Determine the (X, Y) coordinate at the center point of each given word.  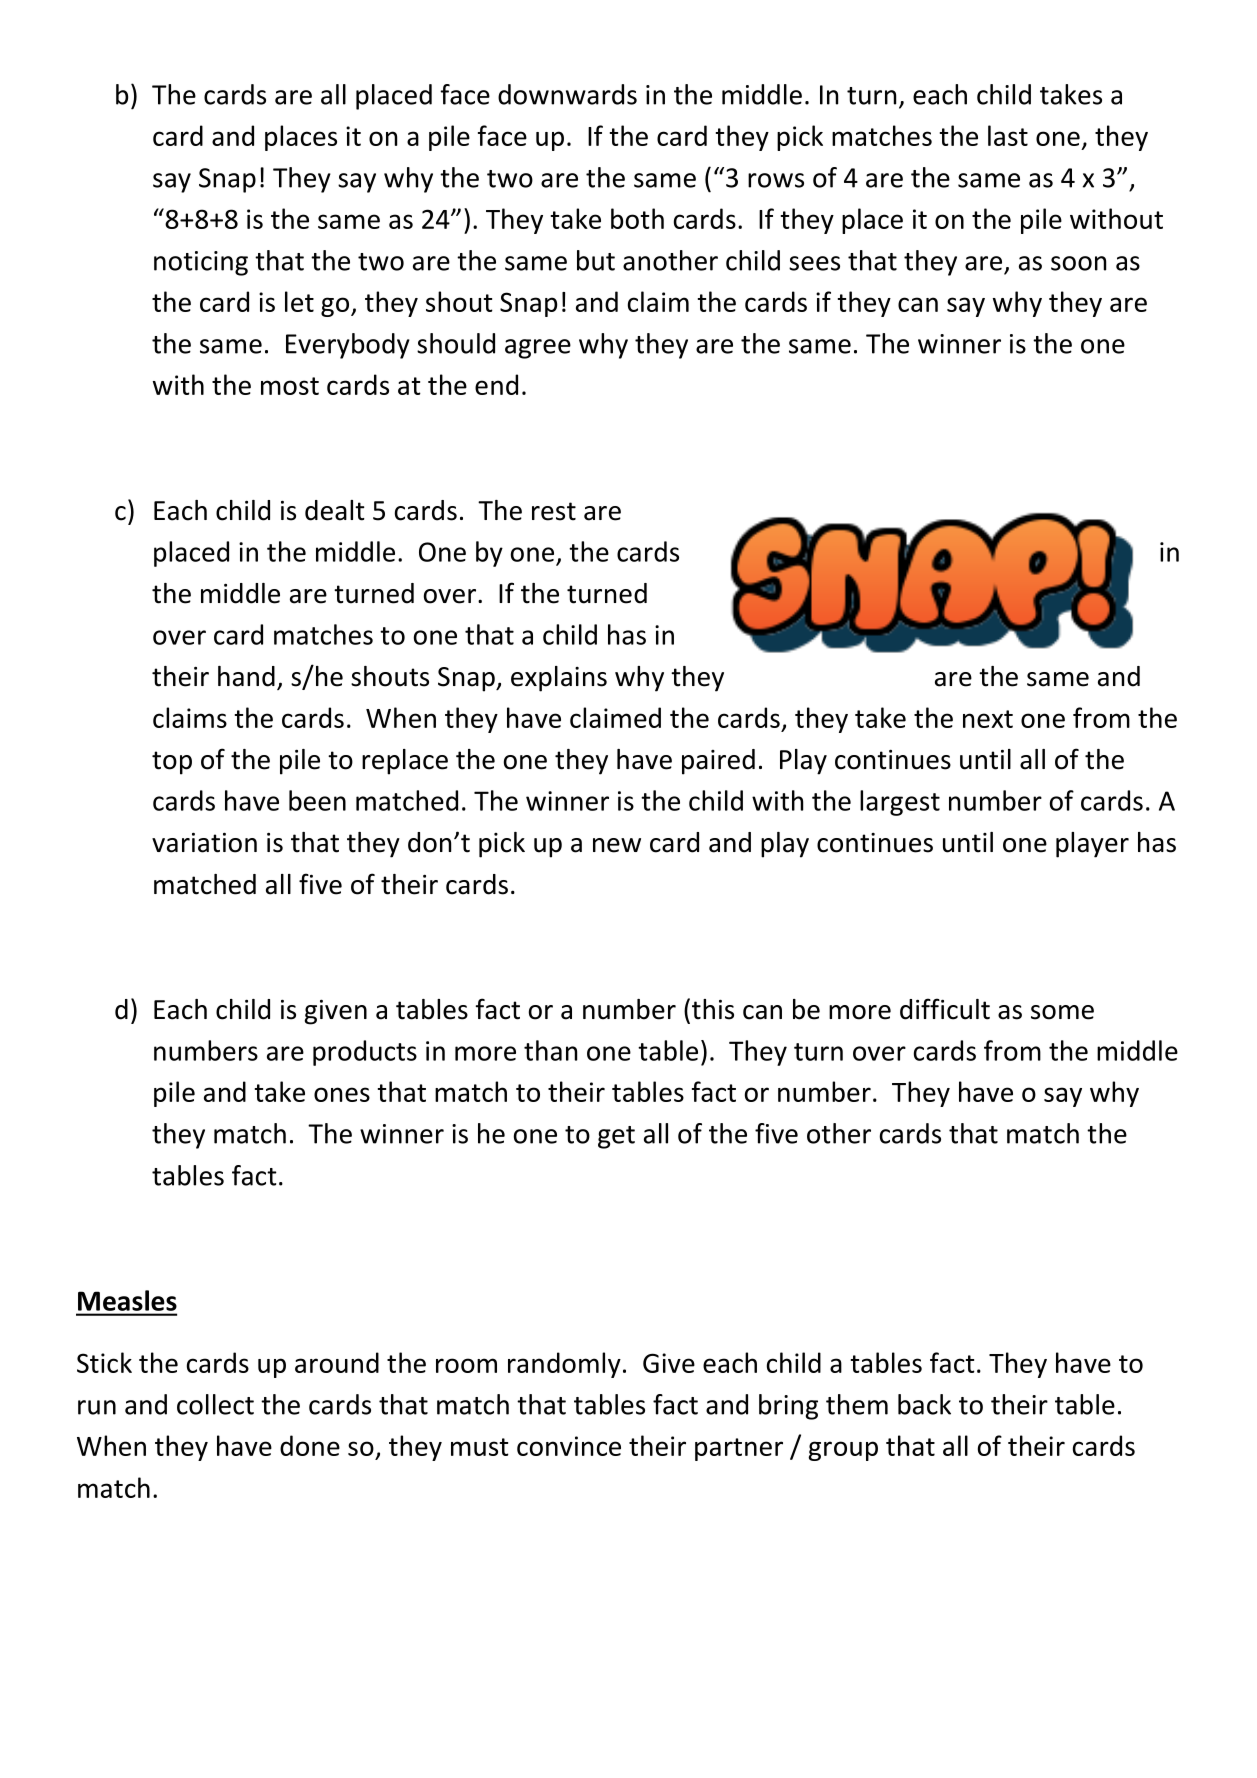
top (172, 763)
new (617, 845)
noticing (201, 263)
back (924, 1404)
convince (569, 1446)
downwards (567, 94)
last (1008, 135)
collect (215, 1404)
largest (900, 803)
